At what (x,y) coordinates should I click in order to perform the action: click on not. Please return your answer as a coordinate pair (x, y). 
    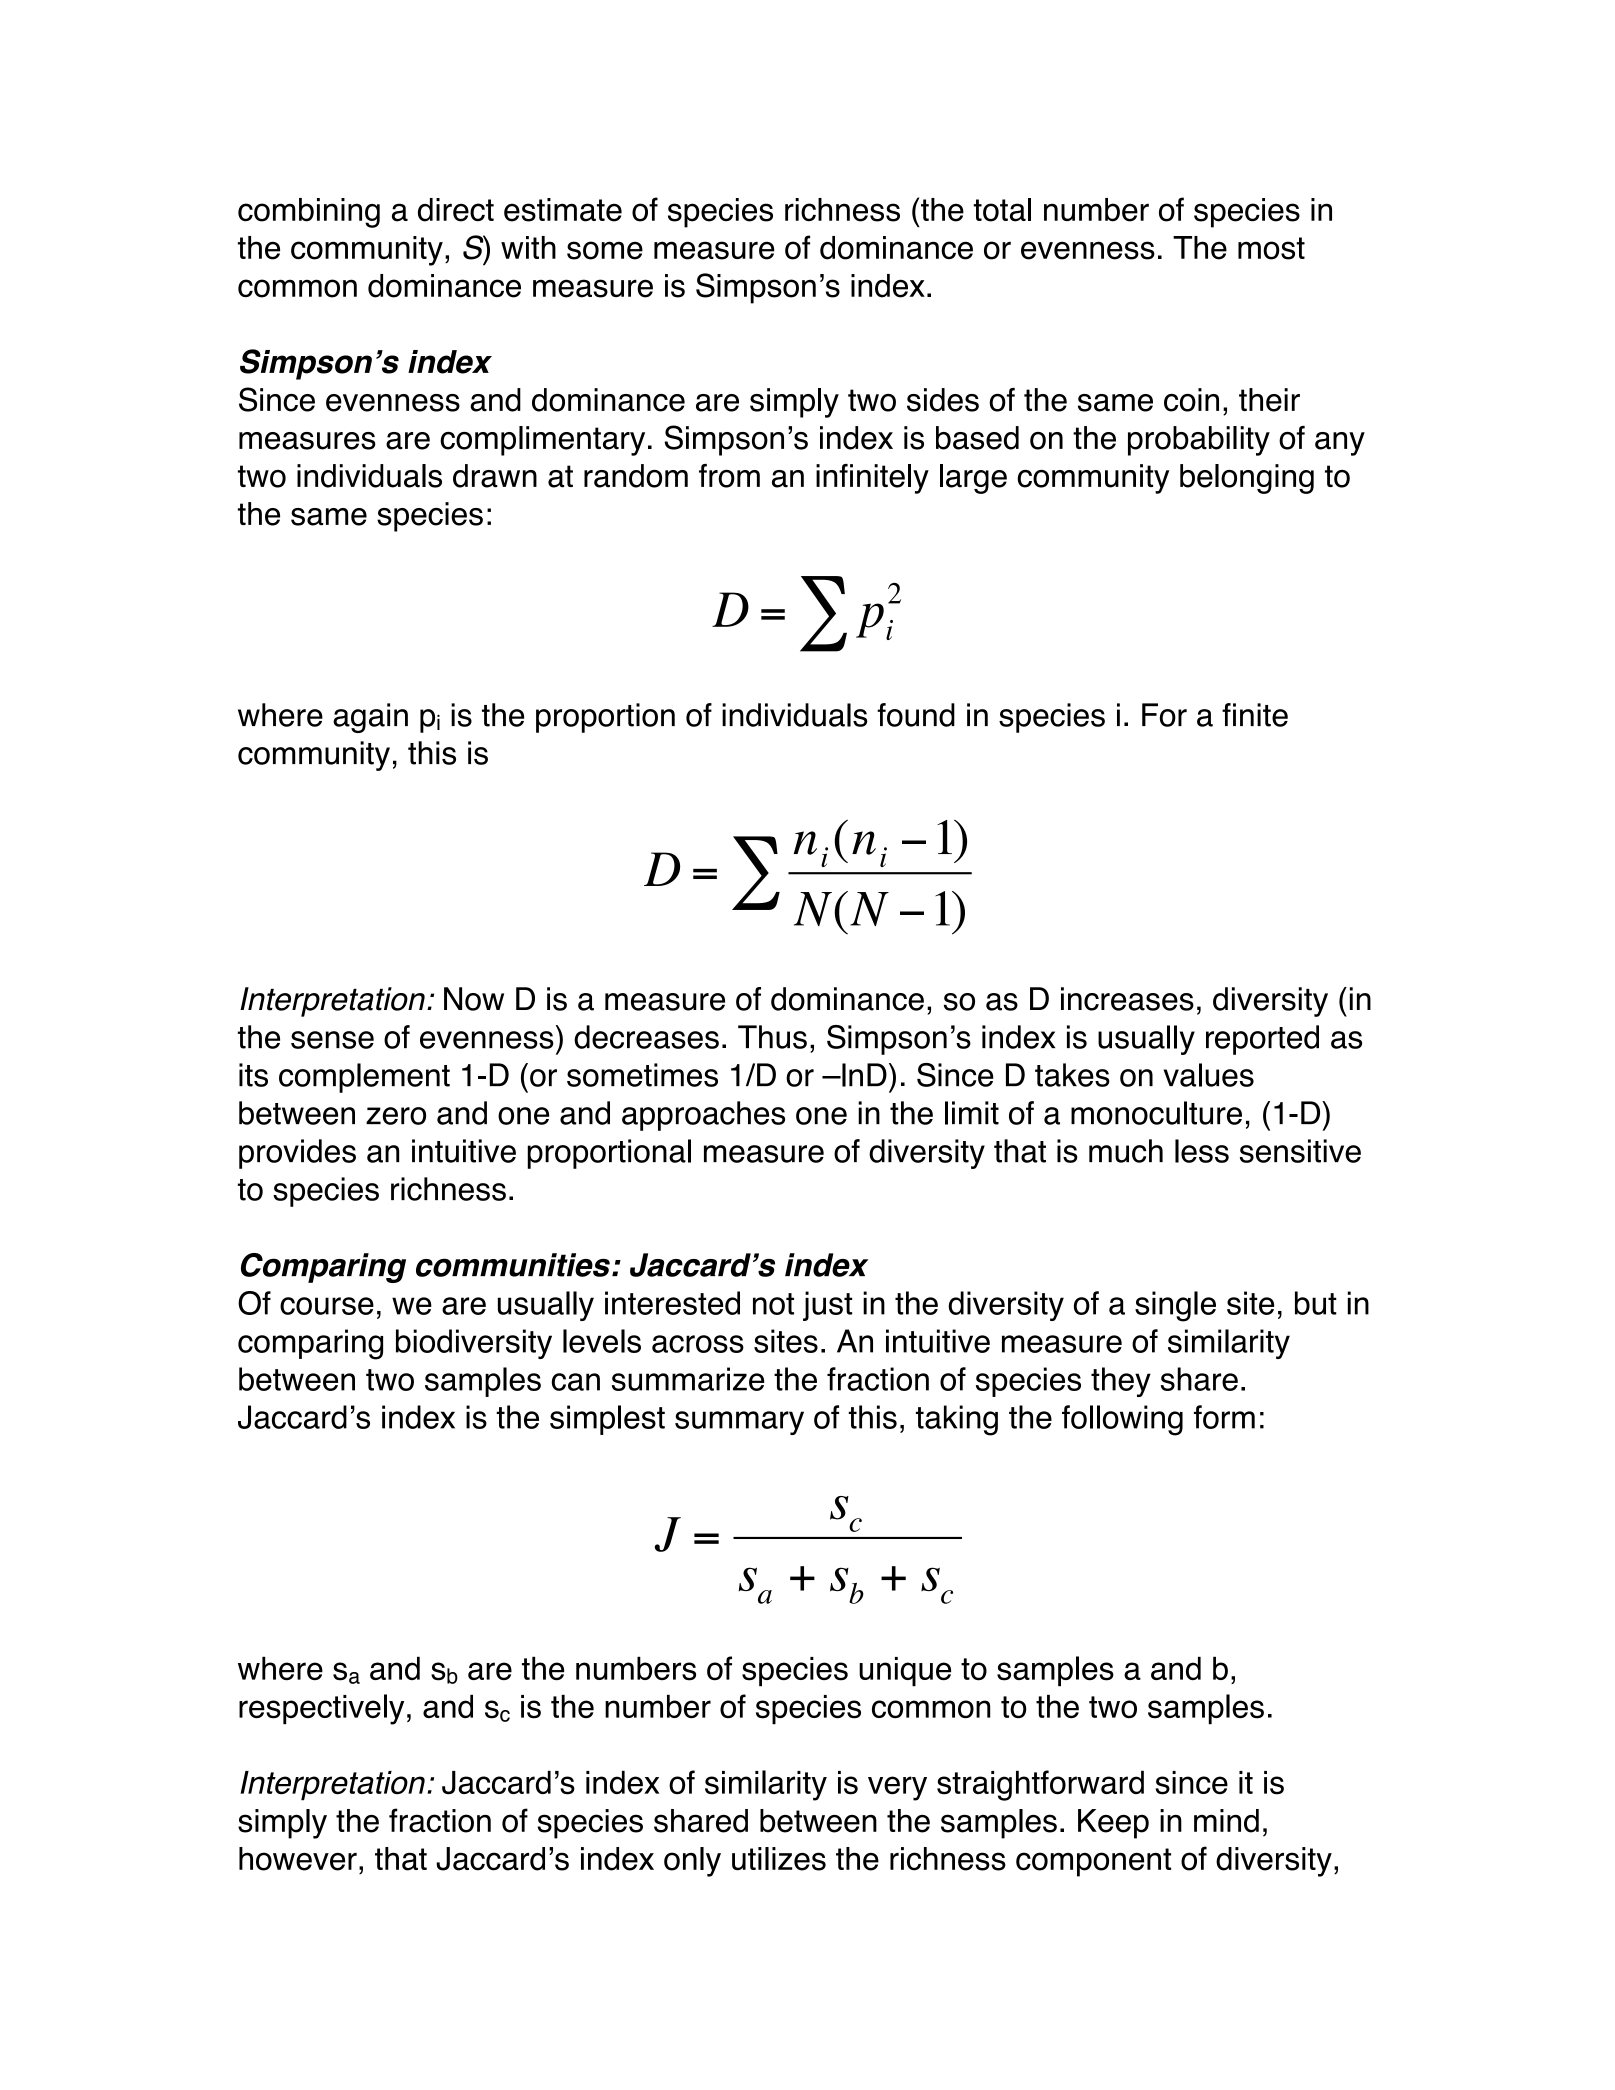
    Looking at the image, I should click on (773, 1304).
